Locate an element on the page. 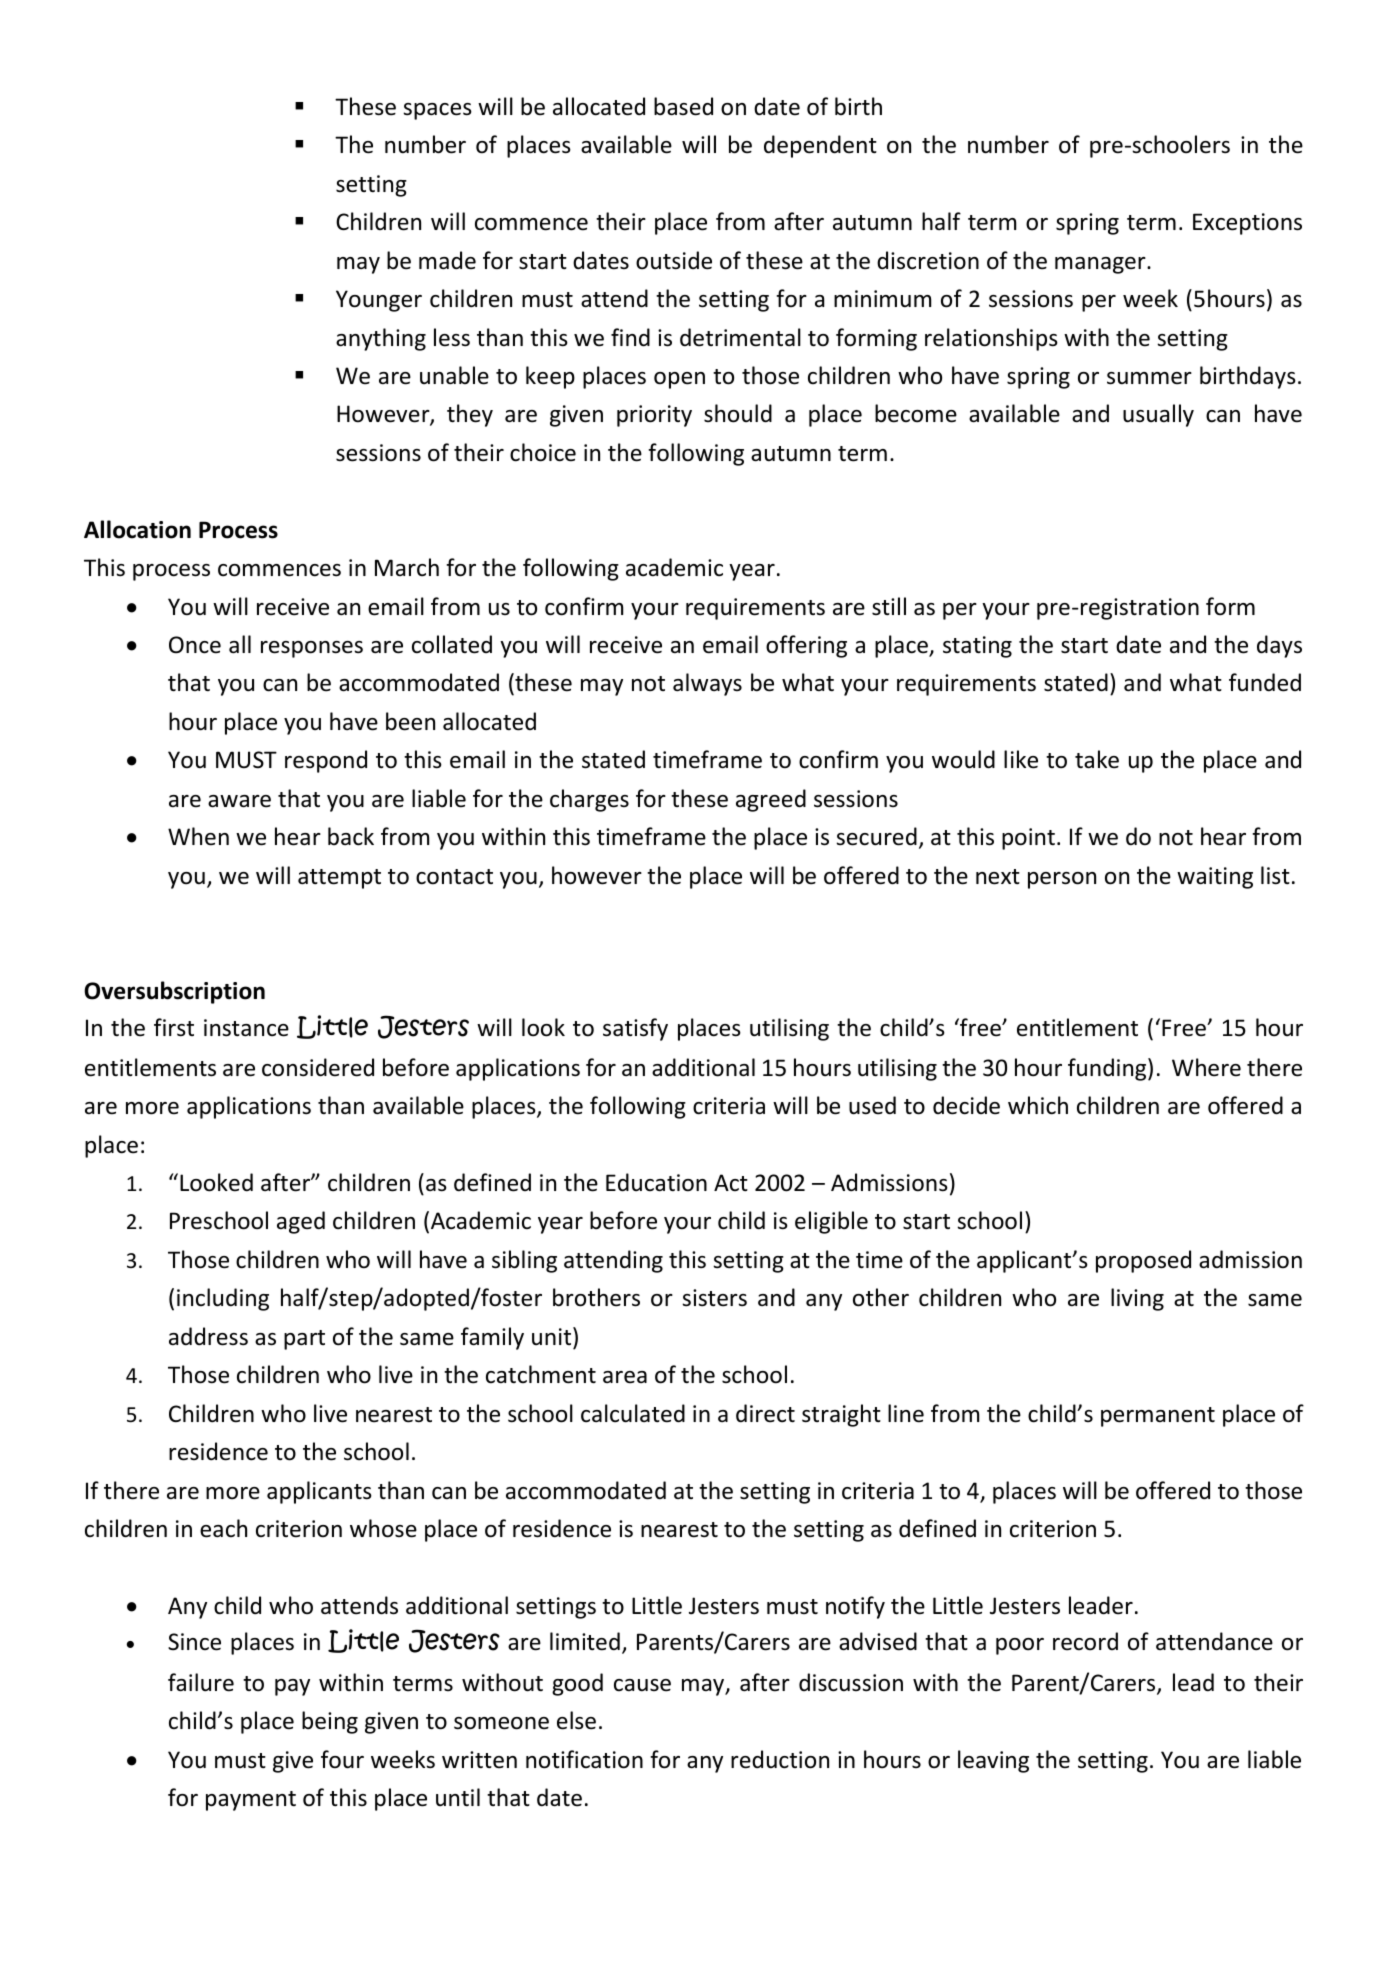 This document has height=1961, width=1387. permanent is located at coordinates (1158, 1417).
